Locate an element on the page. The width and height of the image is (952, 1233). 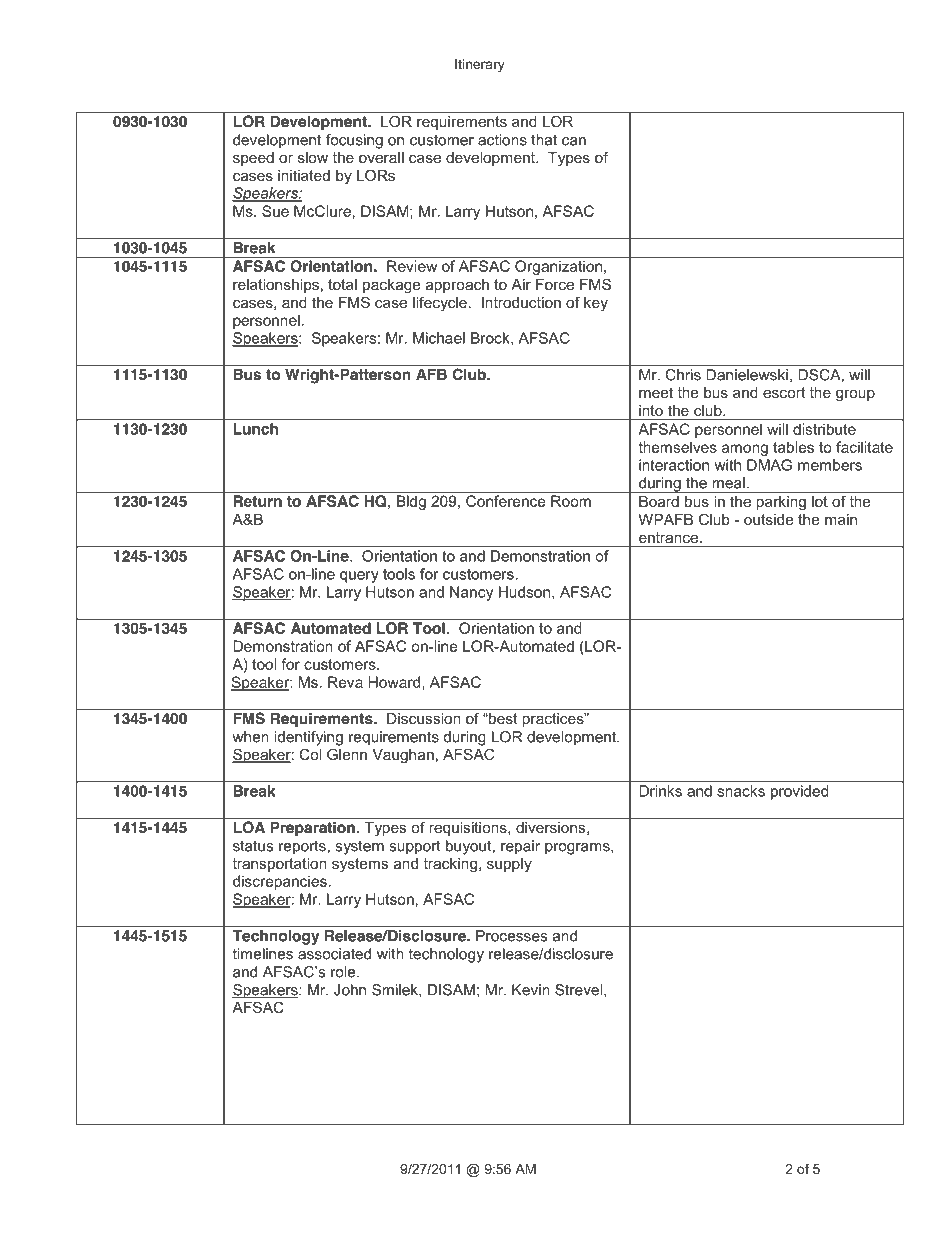
associated is located at coordinates (334, 954).
